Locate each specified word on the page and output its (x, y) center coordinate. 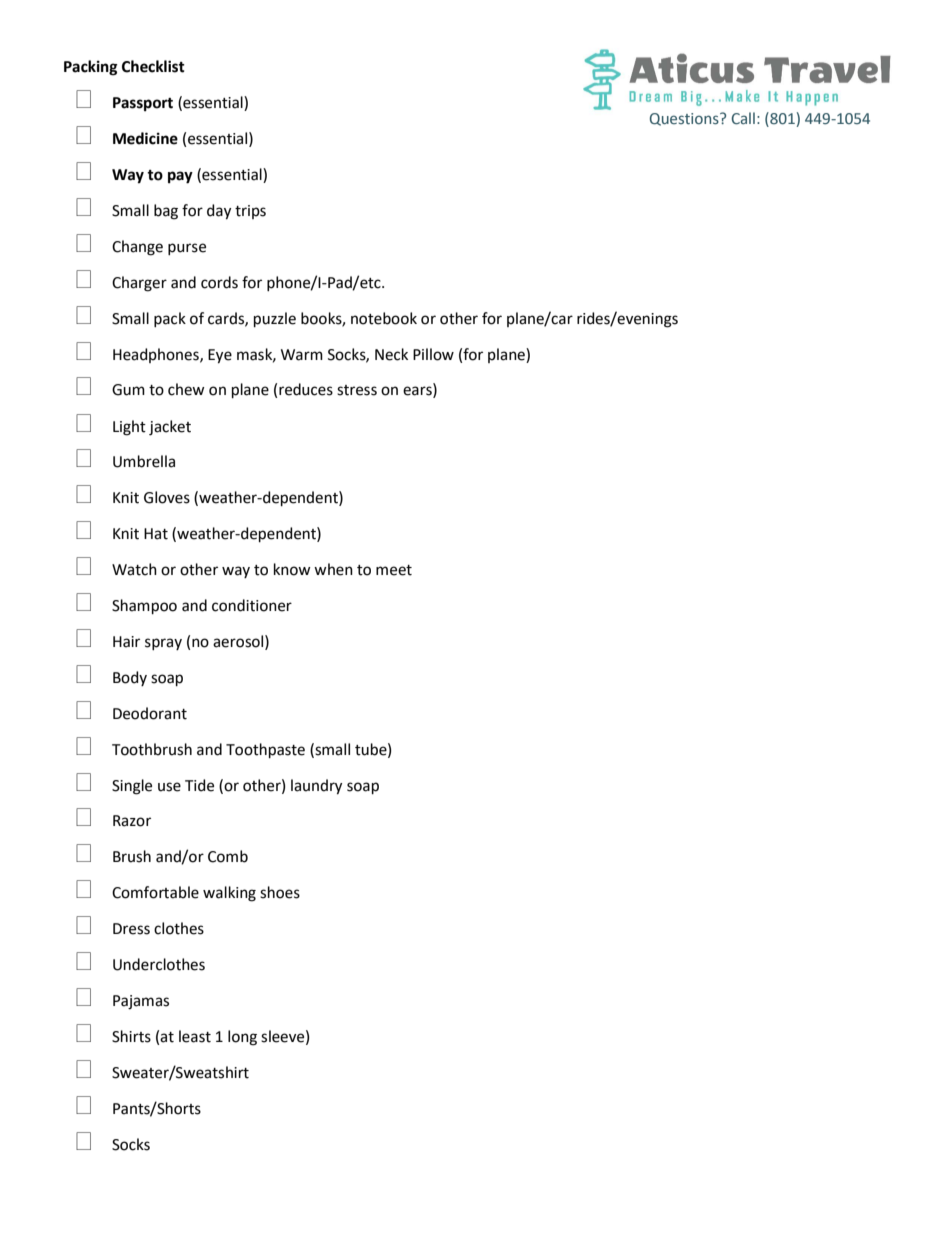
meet (394, 570)
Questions (685, 119)
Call (743, 118)
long (242, 1038)
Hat (156, 534)
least (195, 1036)
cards (227, 319)
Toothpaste (265, 750)
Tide (199, 785)
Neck (391, 354)
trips (250, 212)
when (333, 569)
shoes (280, 892)
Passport (143, 104)
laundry (316, 787)
